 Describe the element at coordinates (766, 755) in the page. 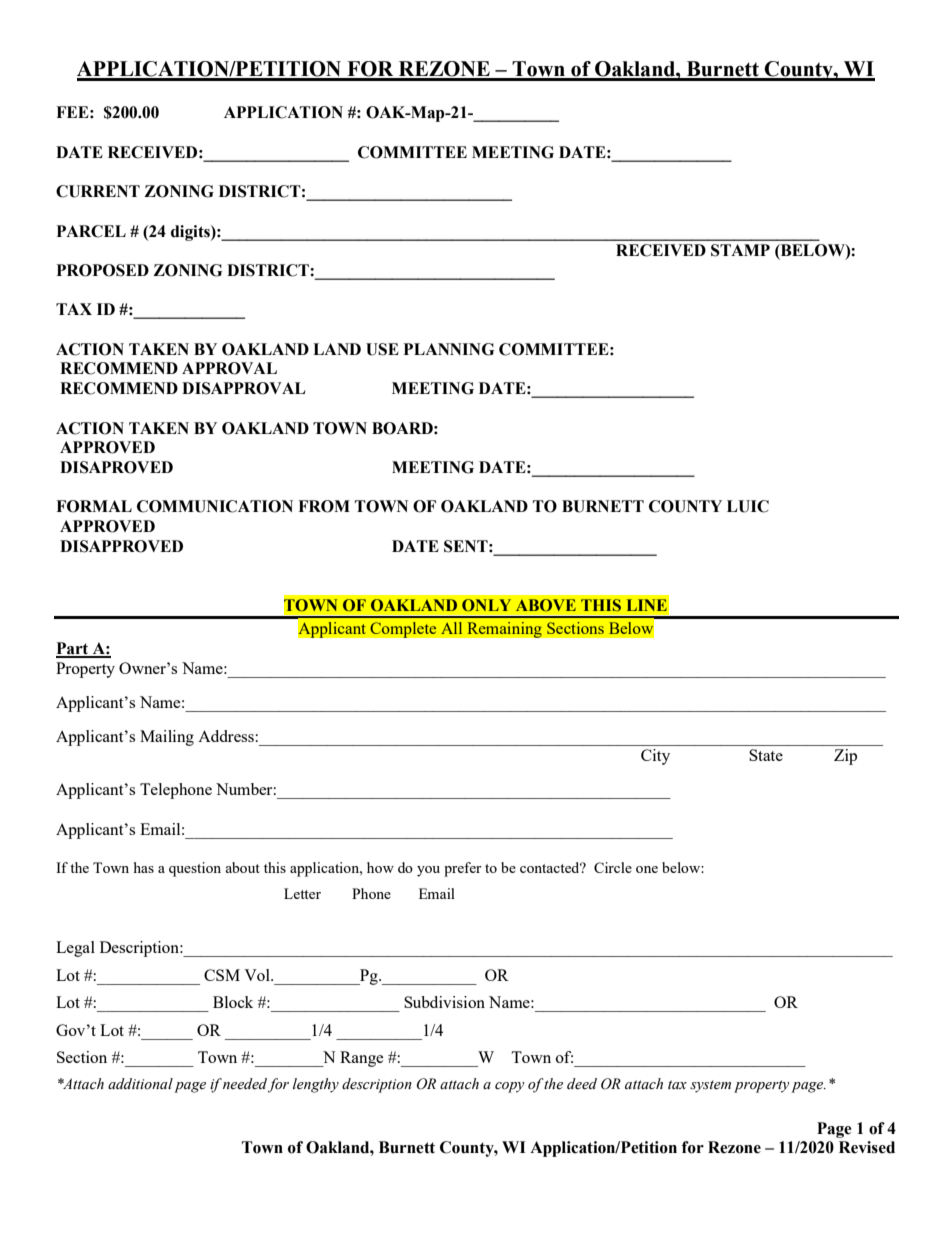

I see `State` at that location.
